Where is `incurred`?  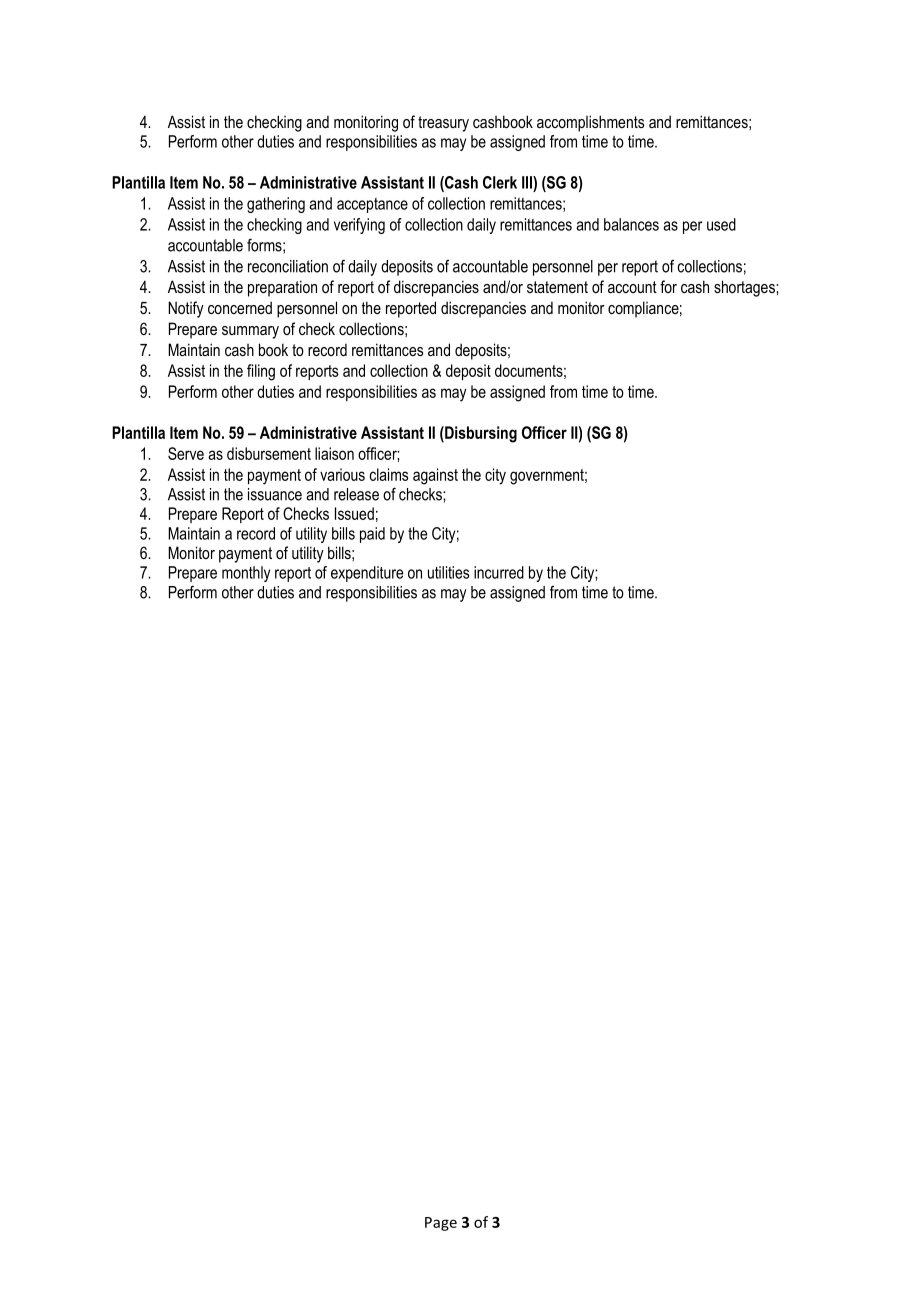
incurred is located at coordinates (499, 572).
